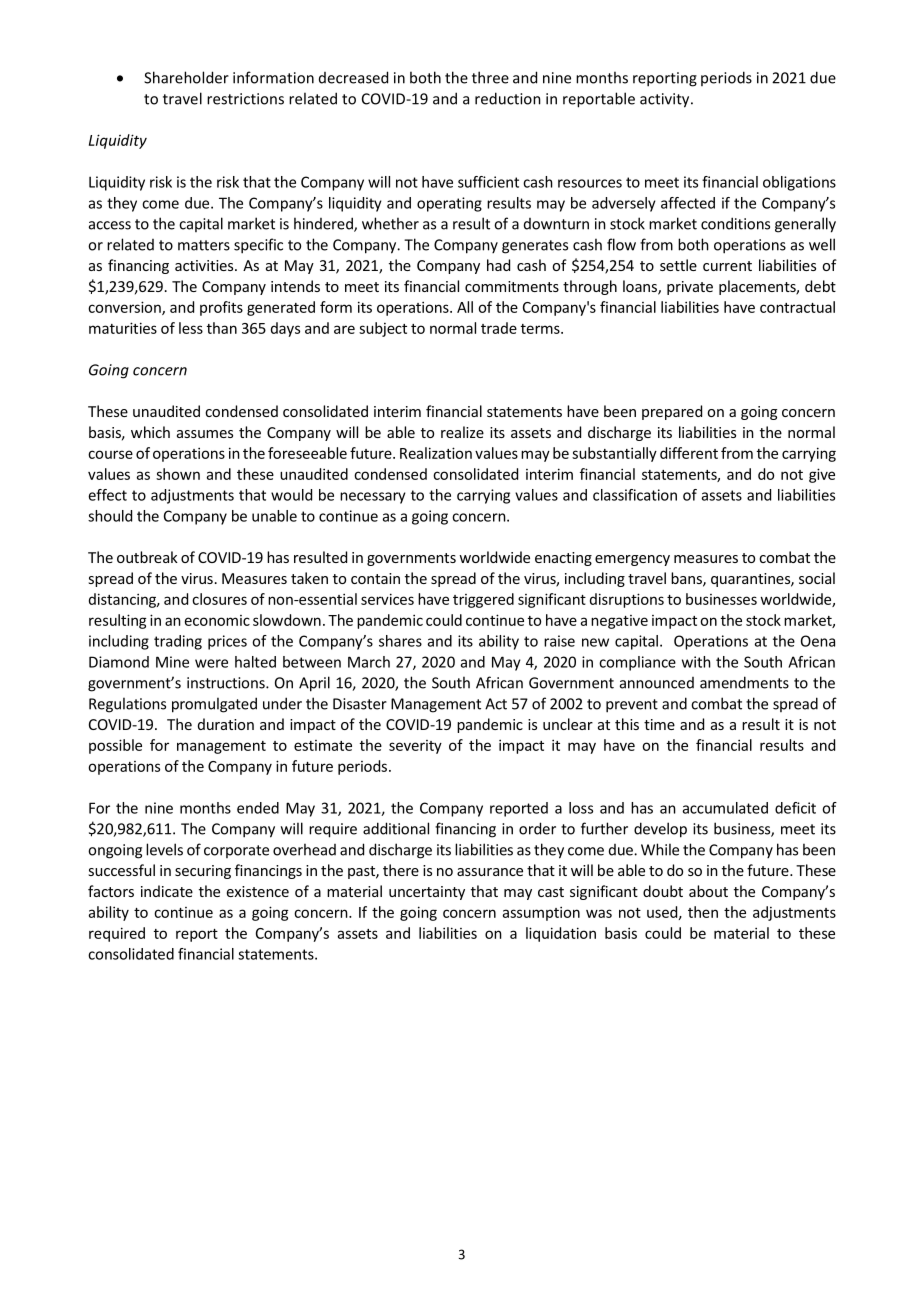 This image has height=1308, width=924. What do you see at coordinates (427, 893) in the image?
I see `uncertainty` at bounding box center [427, 893].
